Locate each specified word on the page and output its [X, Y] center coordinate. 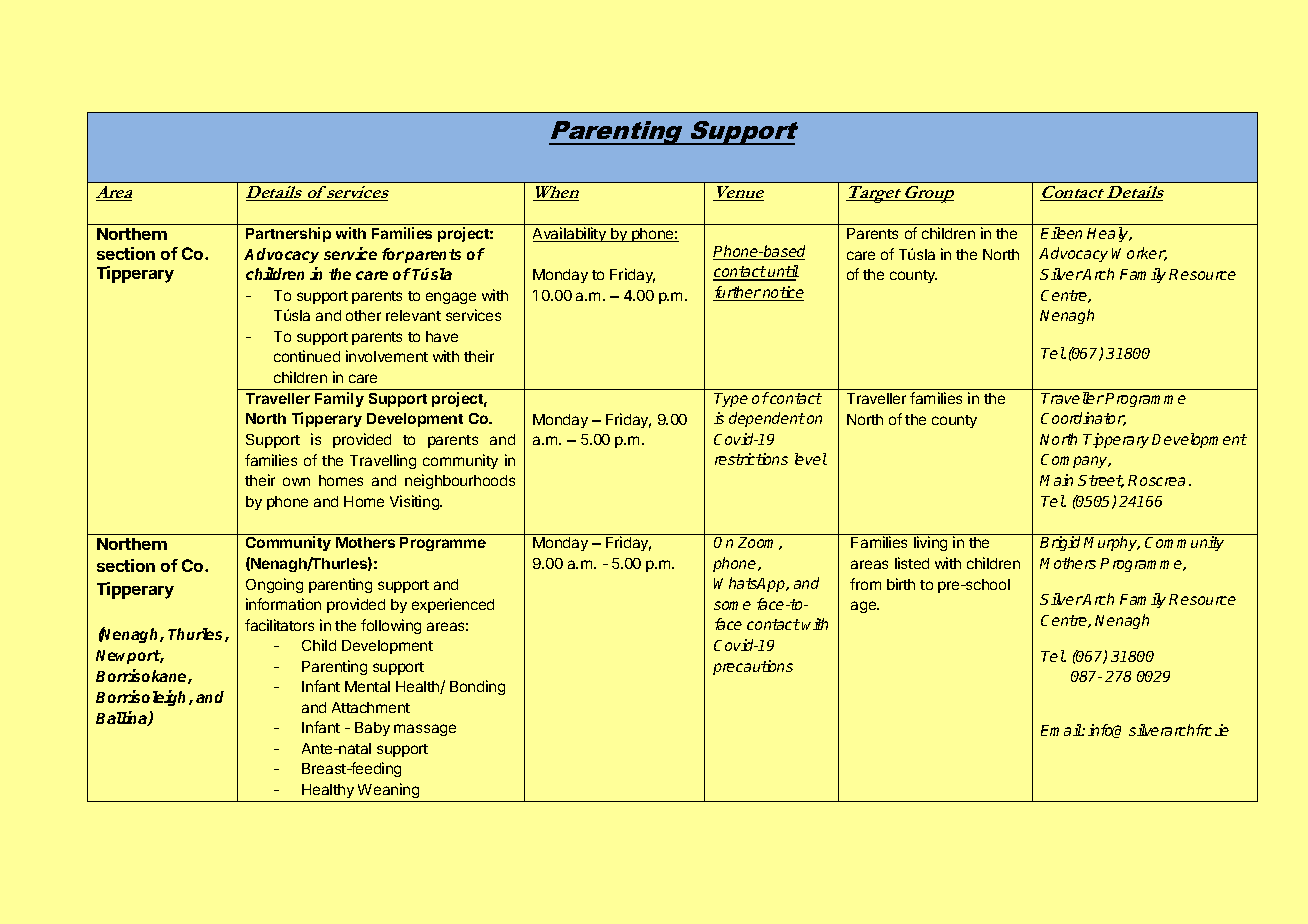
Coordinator [1083, 419]
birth [901, 584]
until [782, 272]
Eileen [1061, 233]
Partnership [288, 234]
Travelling [383, 461]
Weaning [388, 790]
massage [425, 730]
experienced [453, 605]
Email [1062, 730]
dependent [767, 419]
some [732, 605]
